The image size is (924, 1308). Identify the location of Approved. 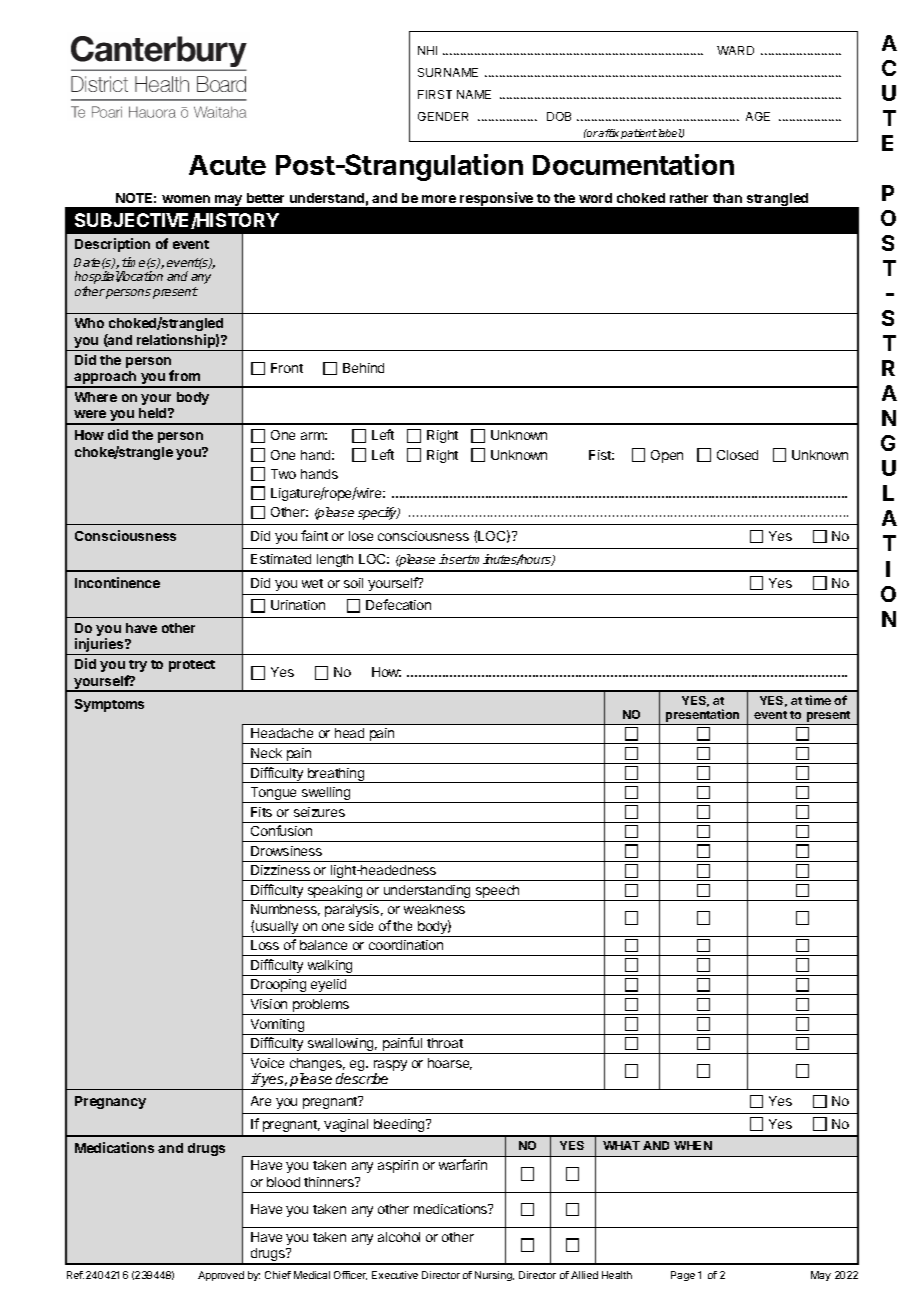
(221, 1276).
